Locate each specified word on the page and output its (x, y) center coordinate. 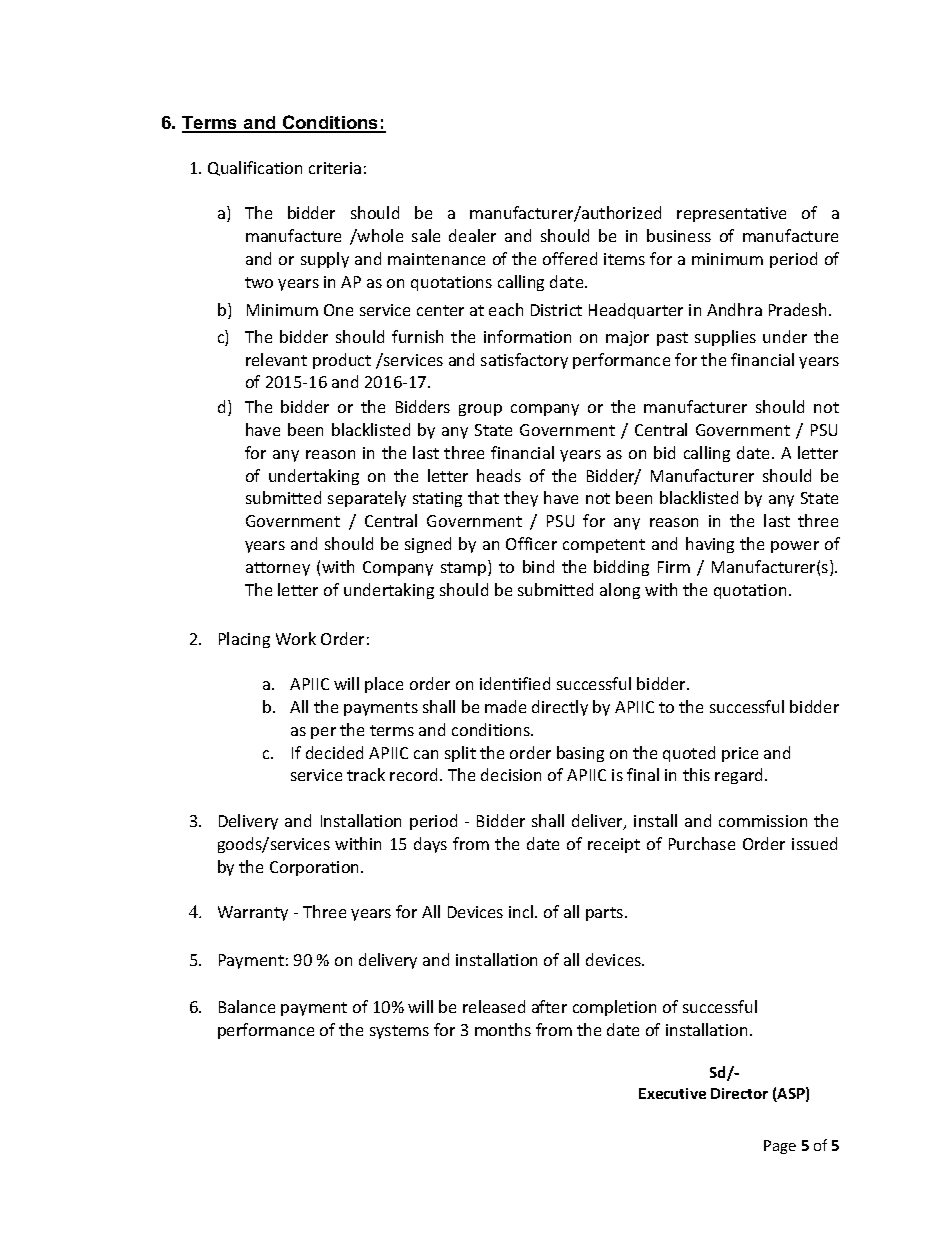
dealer (472, 235)
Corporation (316, 868)
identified (515, 683)
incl (522, 911)
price (740, 754)
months (503, 1029)
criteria (335, 168)
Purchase (702, 843)
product (342, 361)
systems (399, 1032)
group (480, 410)
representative (731, 214)
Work (296, 638)
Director (739, 1093)
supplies (725, 338)
